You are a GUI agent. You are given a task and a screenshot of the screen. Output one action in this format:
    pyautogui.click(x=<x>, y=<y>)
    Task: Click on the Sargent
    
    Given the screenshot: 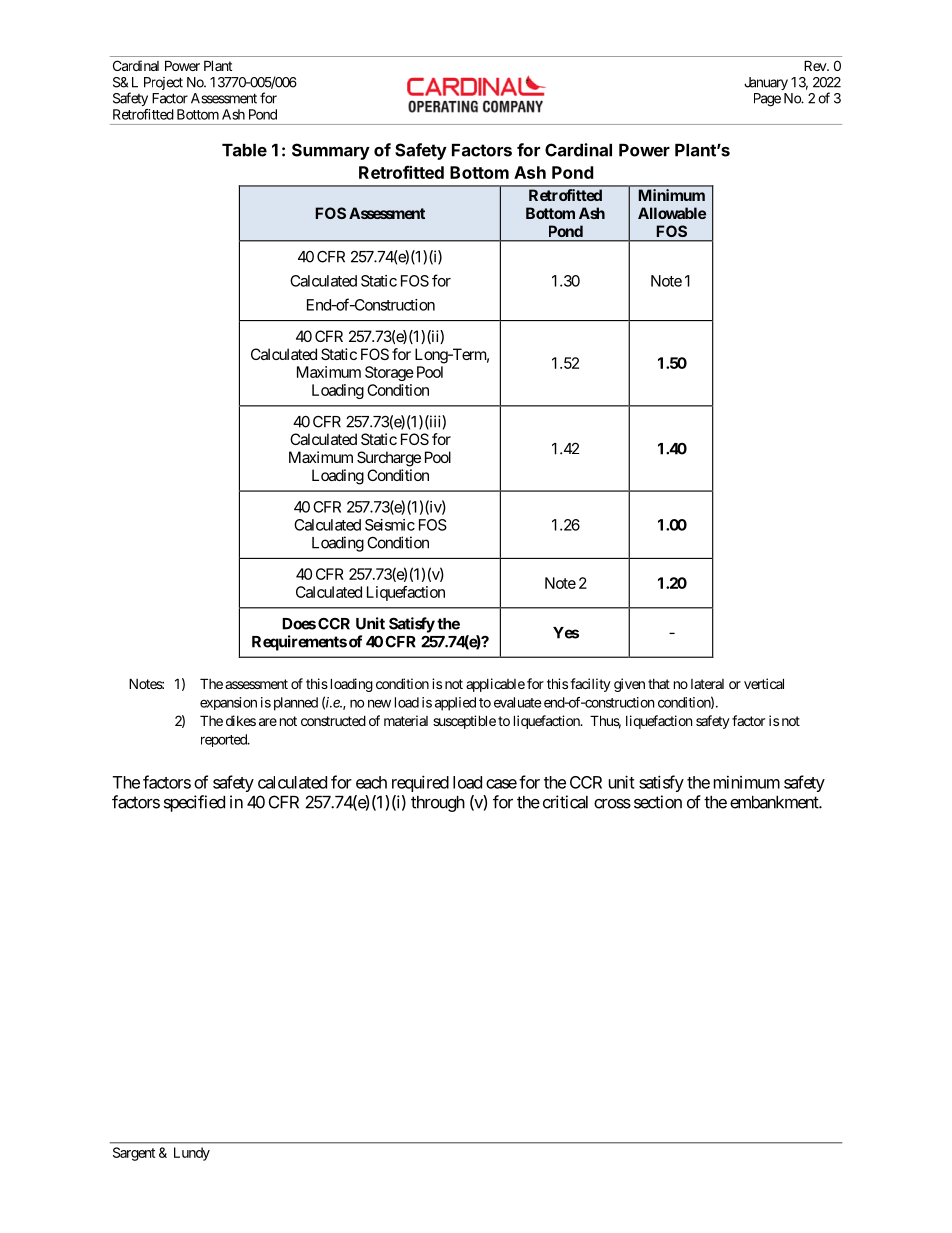 What is the action you would take?
    pyautogui.click(x=134, y=1154)
